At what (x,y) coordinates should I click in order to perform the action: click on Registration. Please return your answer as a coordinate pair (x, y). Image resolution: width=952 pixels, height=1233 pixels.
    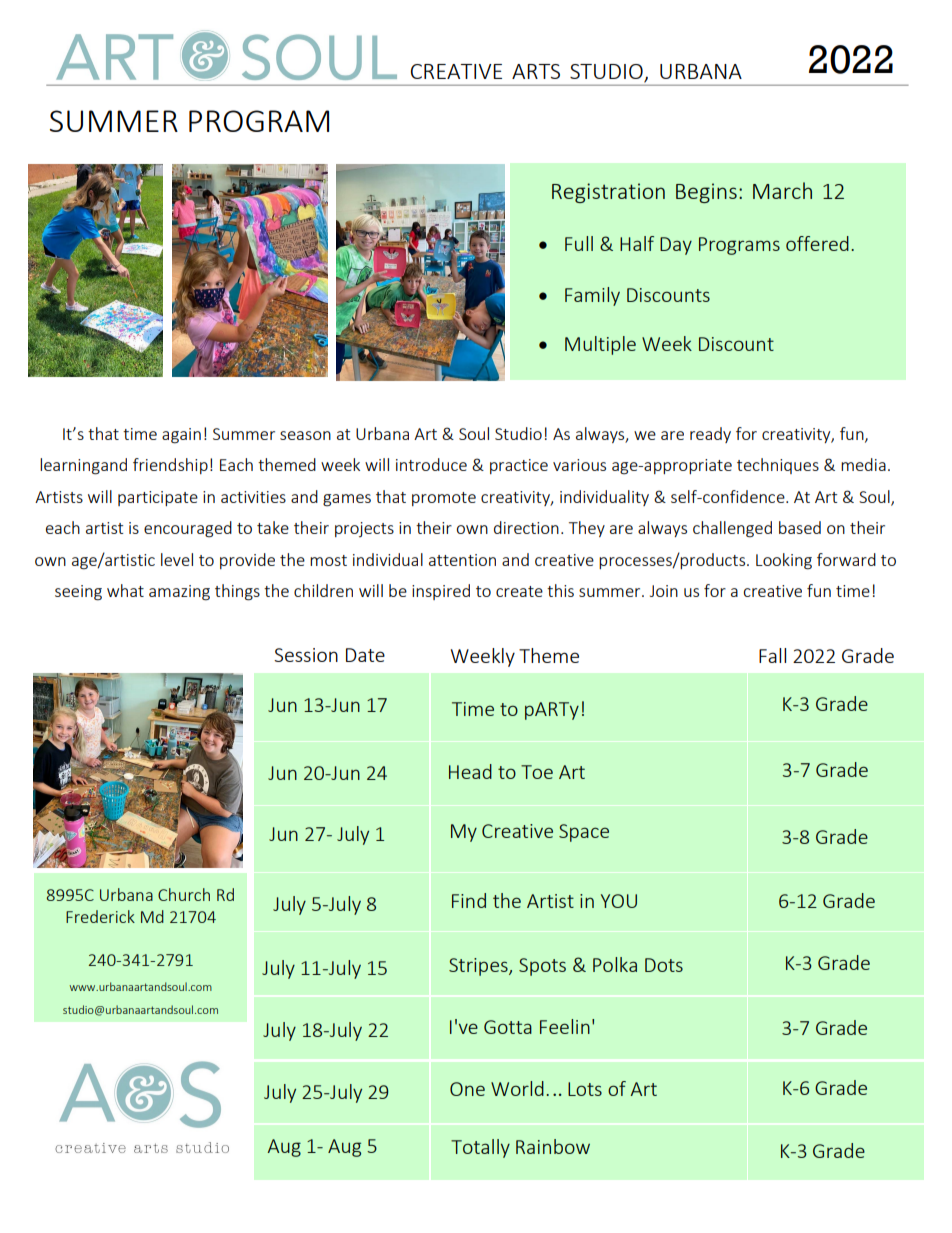
    Looking at the image, I should click on (608, 193).
